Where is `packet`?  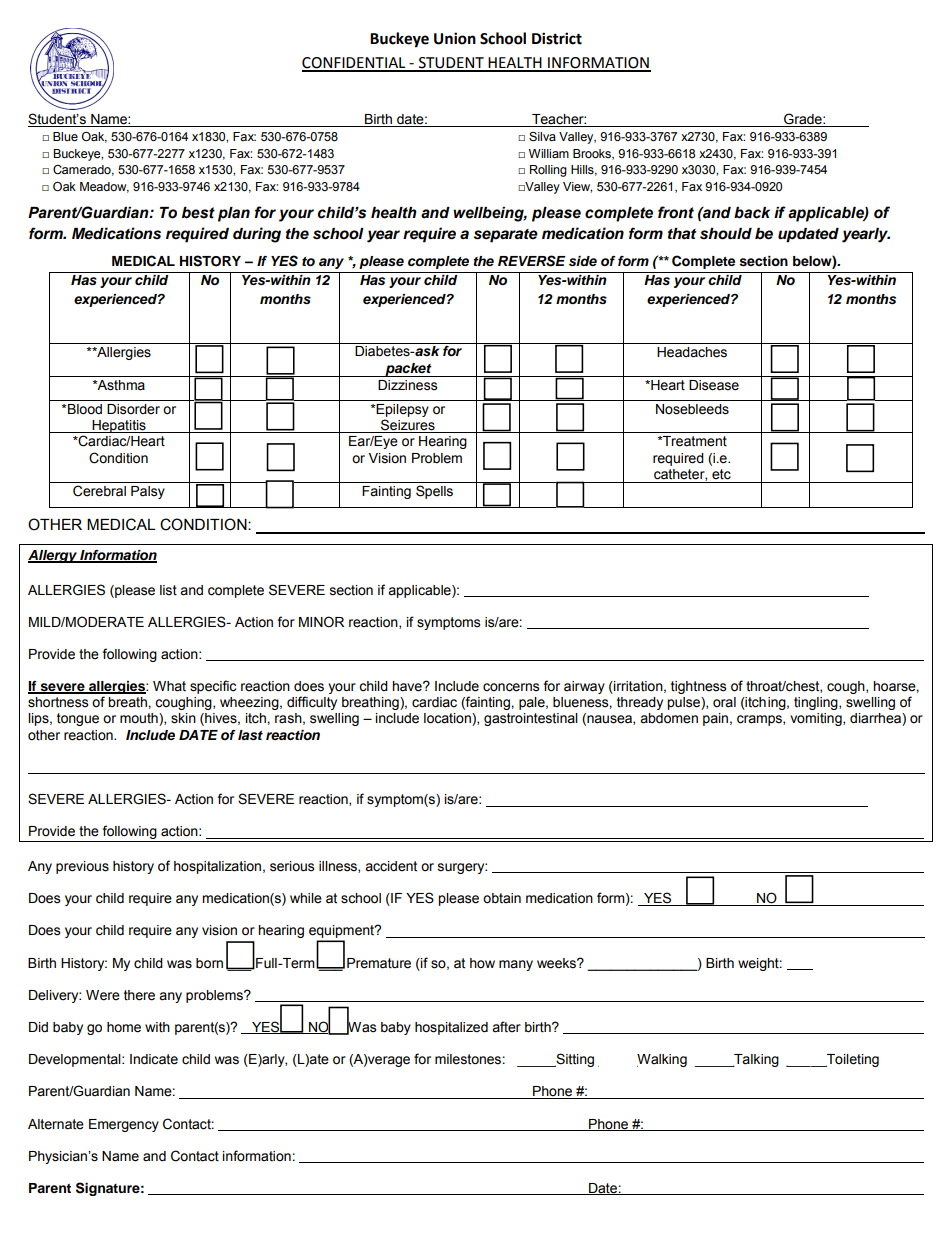 packet is located at coordinates (408, 370).
